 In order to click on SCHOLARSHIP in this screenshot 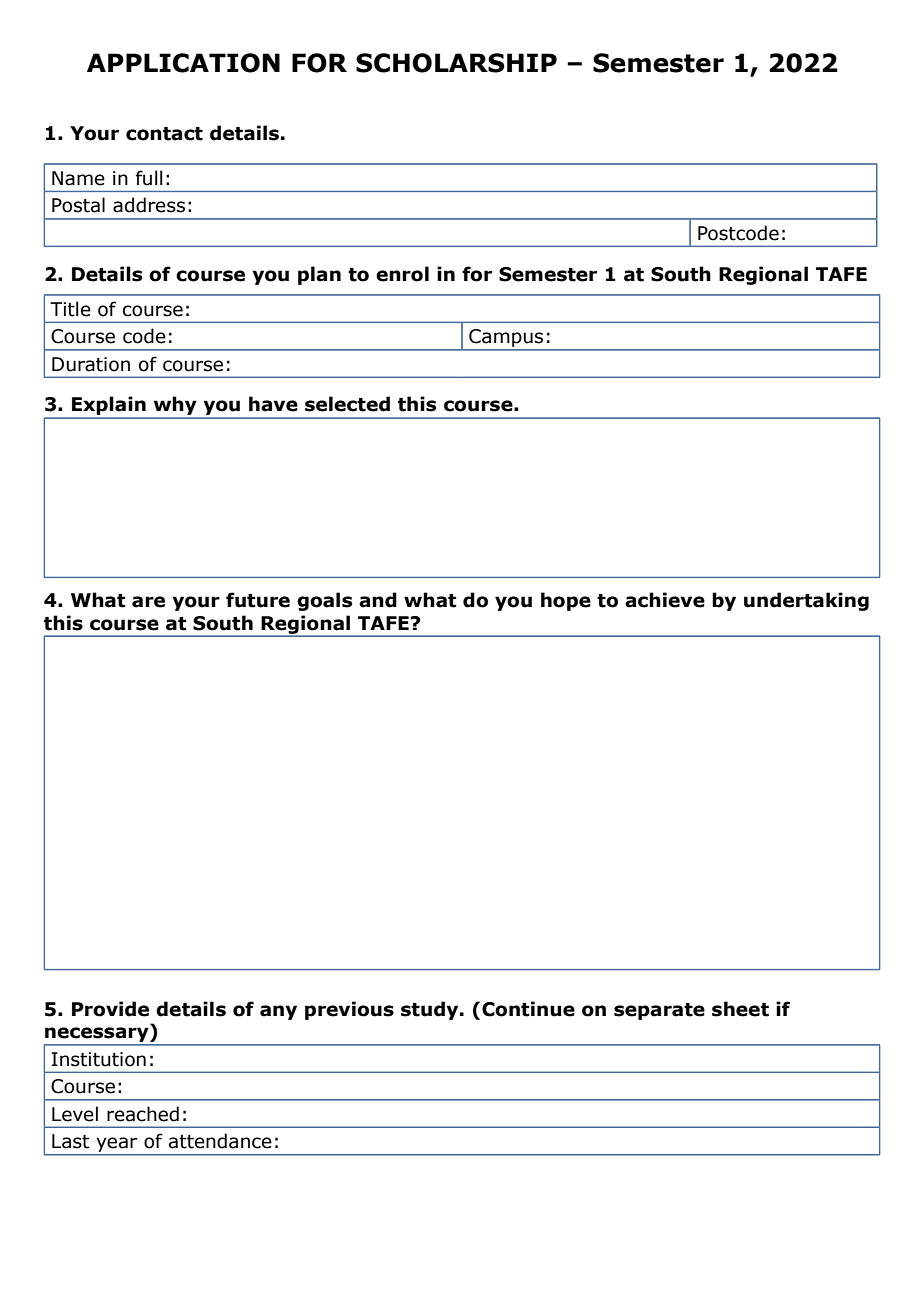, I will do `click(456, 63)`.
